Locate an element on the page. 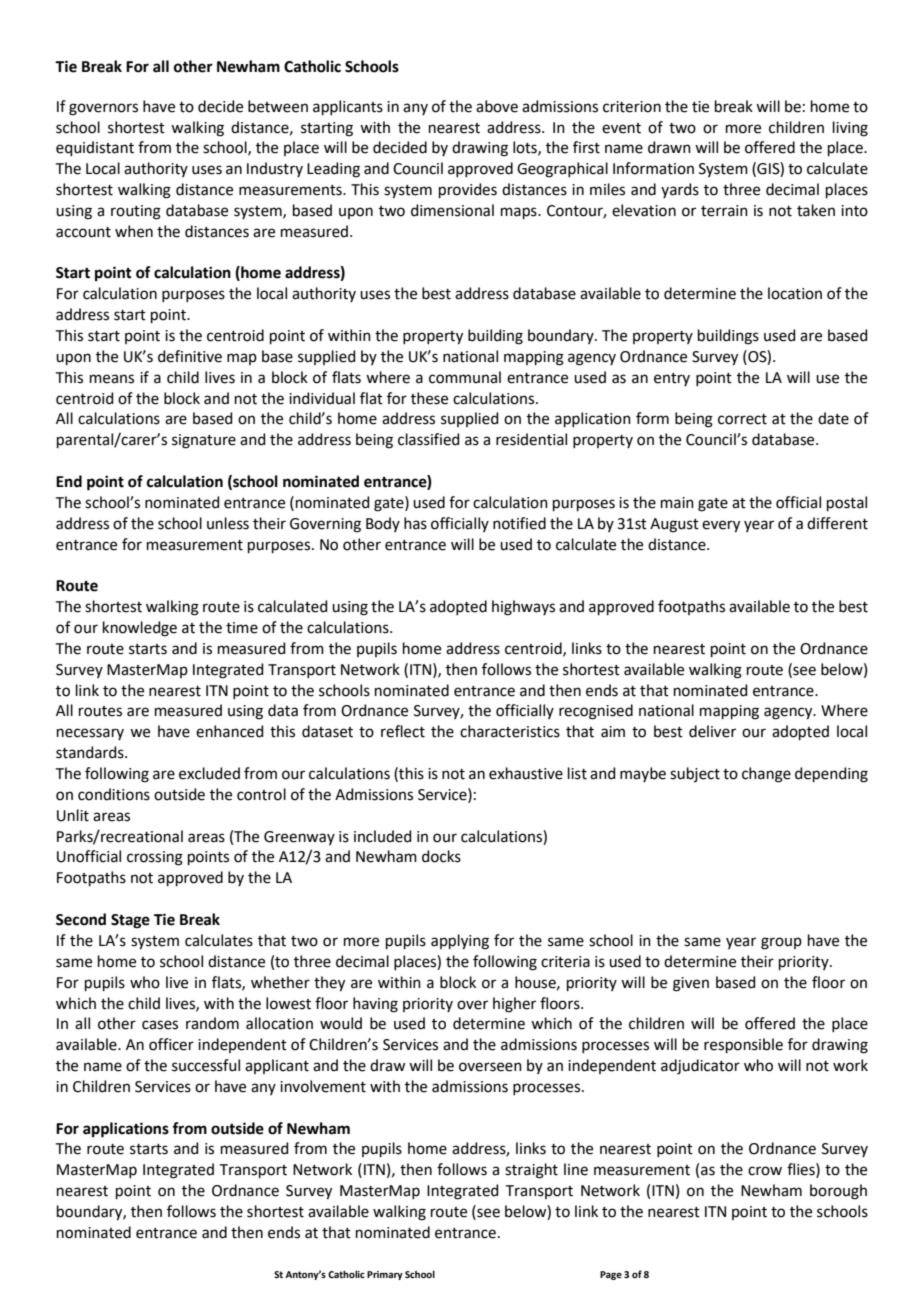  above is located at coordinates (497, 106).
